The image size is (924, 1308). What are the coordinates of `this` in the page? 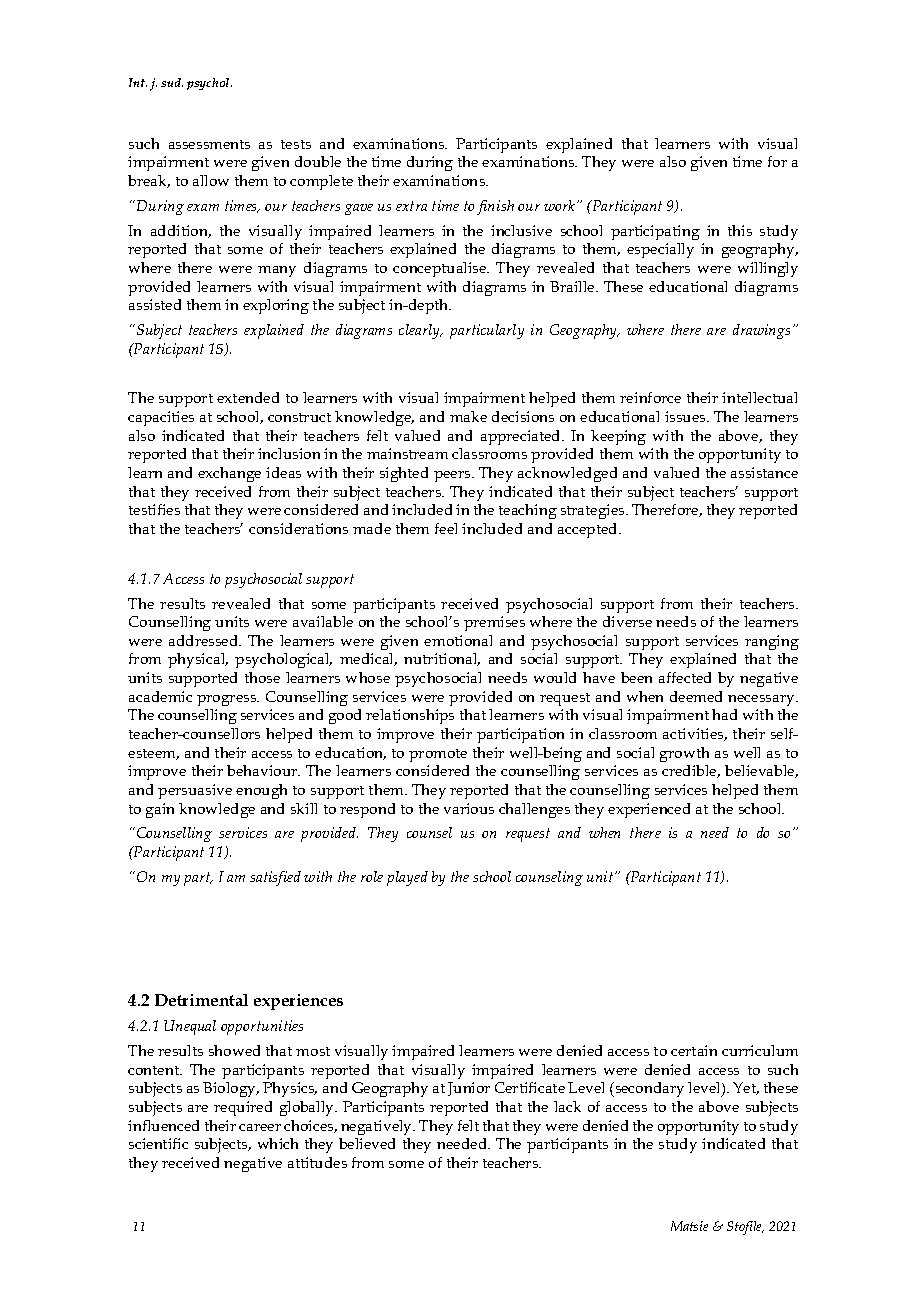 It's located at (740, 230).
